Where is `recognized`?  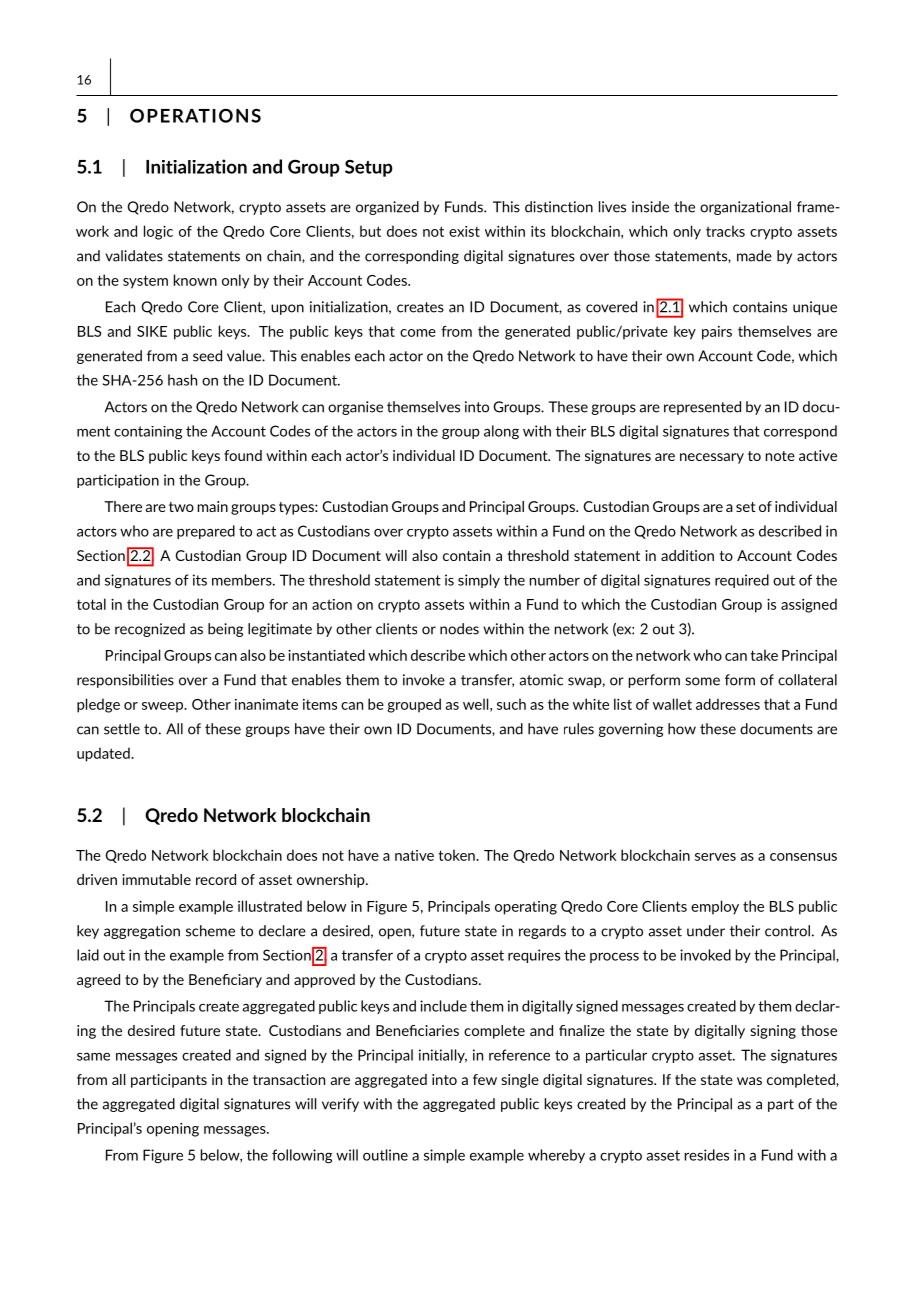 recognized is located at coordinates (150, 630).
